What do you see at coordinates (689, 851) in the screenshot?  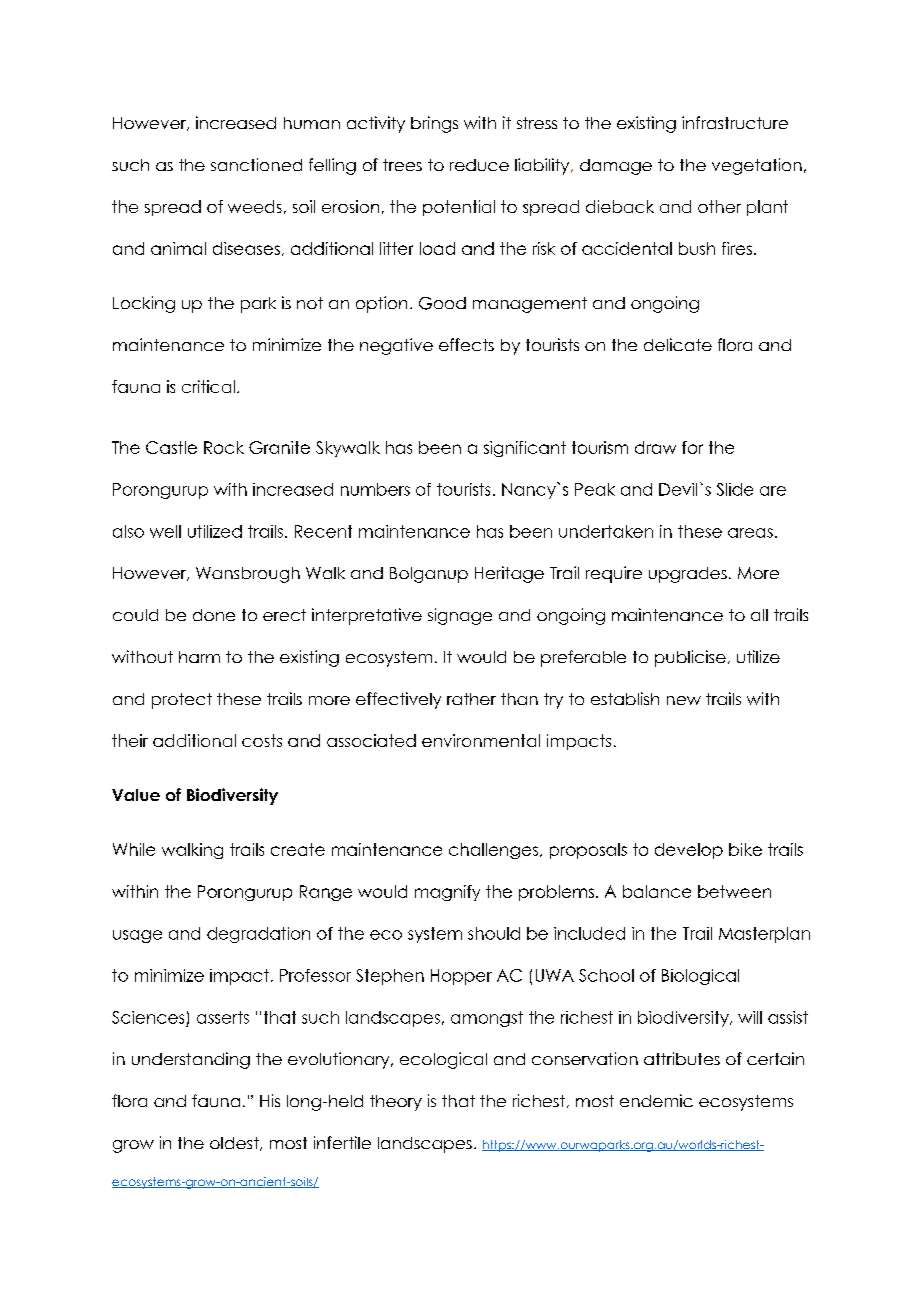 I see `develop` at bounding box center [689, 851].
